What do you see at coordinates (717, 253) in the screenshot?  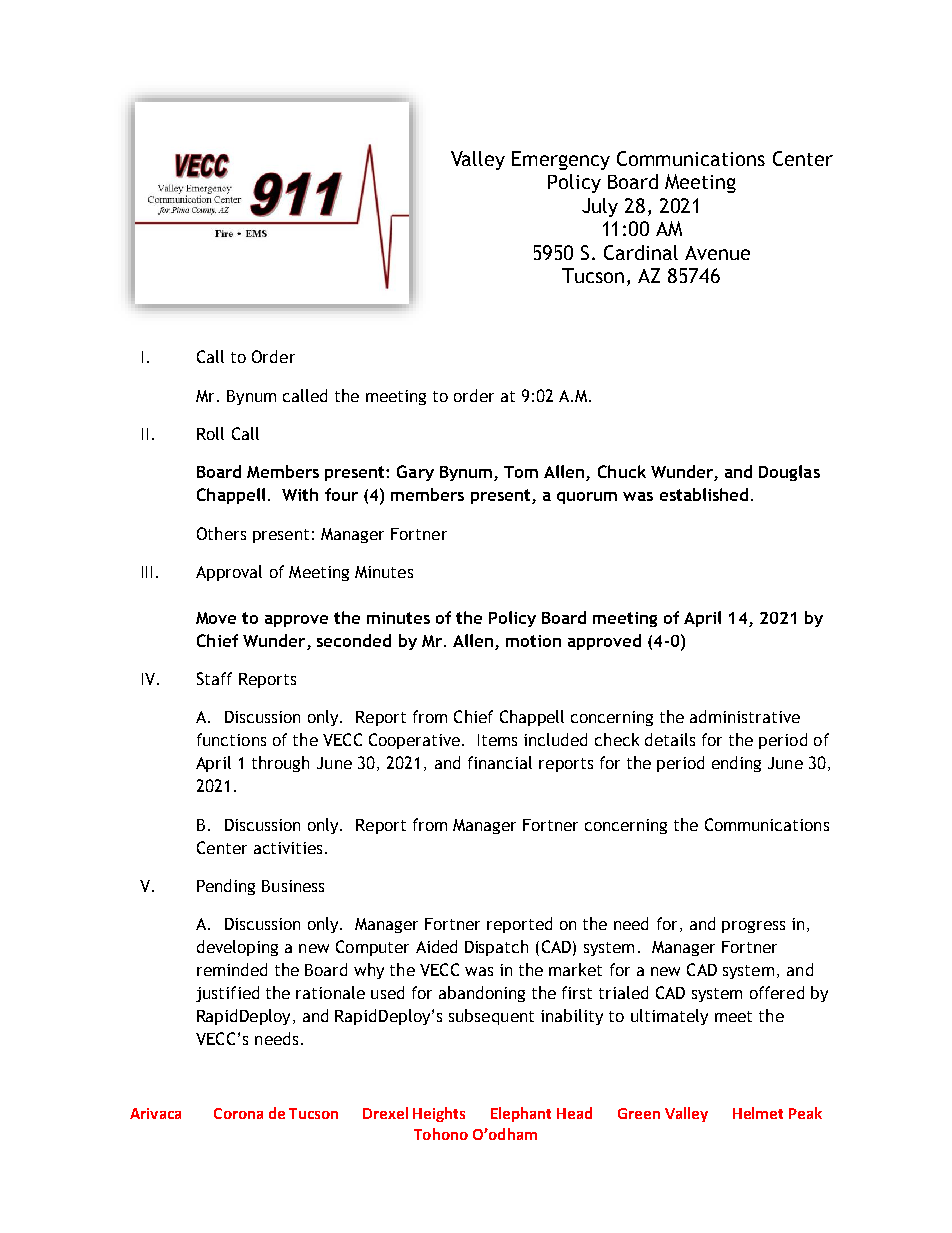 I see `Avenue` at bounding box center [717, 253].
